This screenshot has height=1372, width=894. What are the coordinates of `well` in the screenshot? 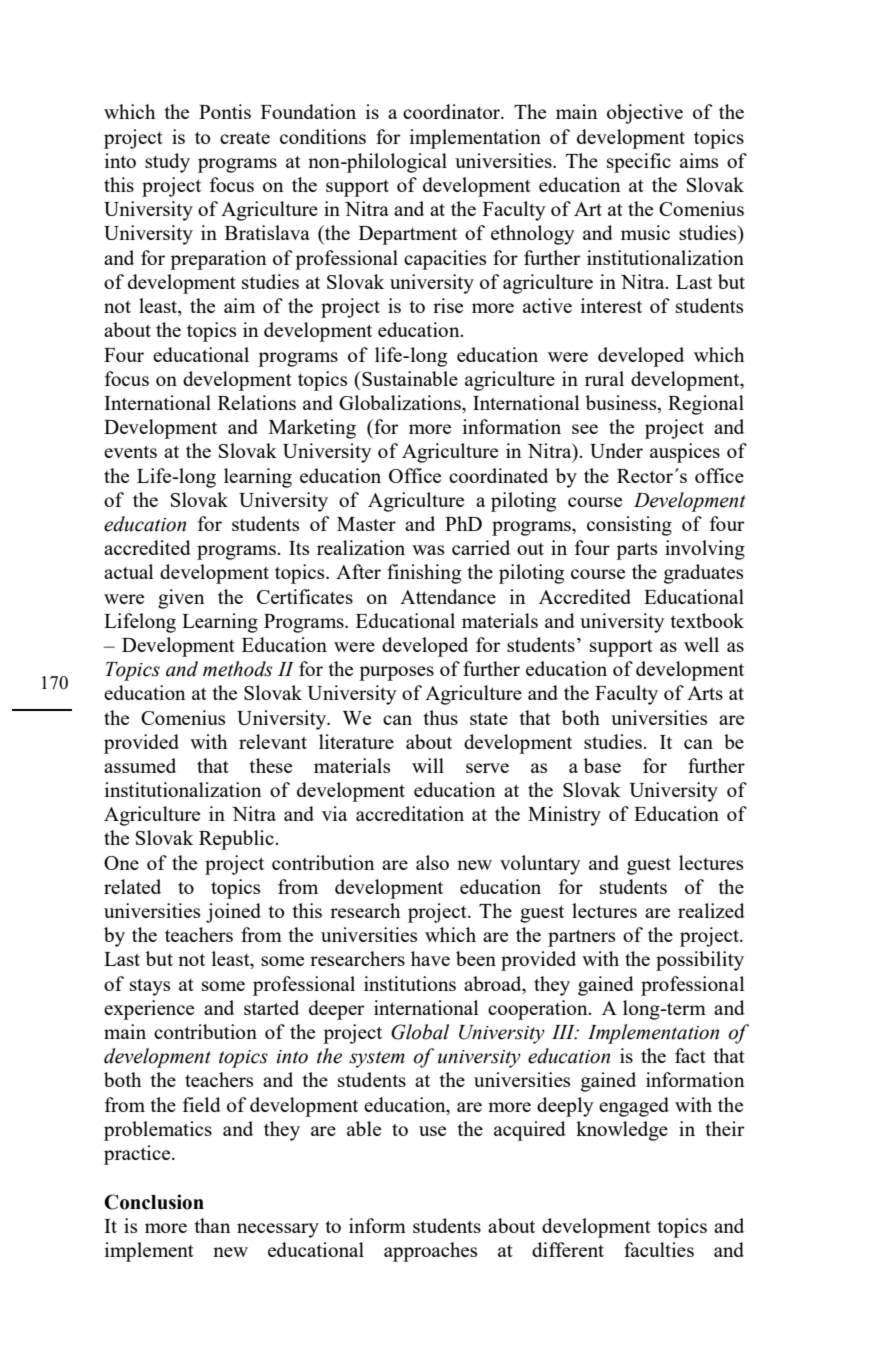 It's located at (701, 644).
